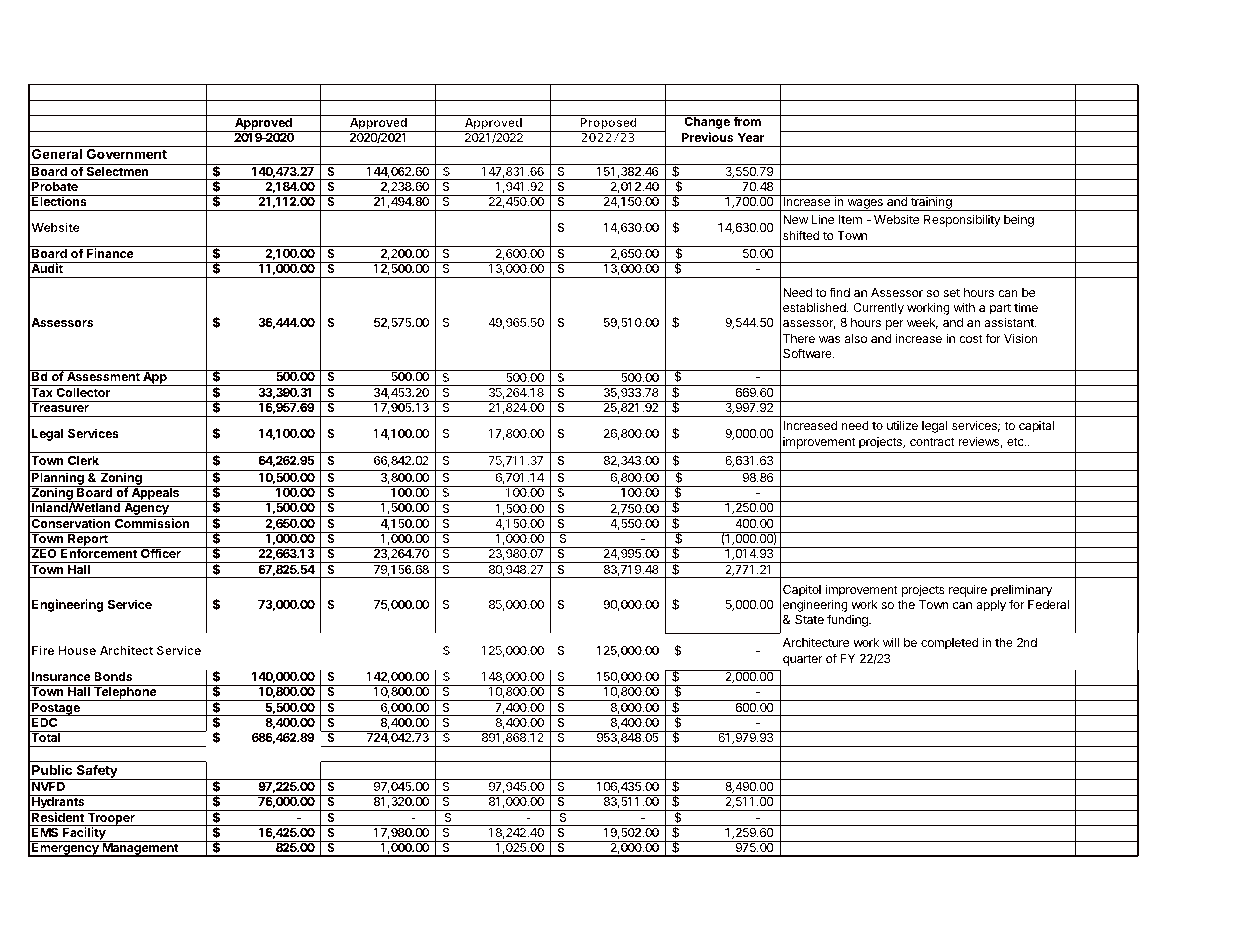 This screenshot has width=1233, height=952. I want to click on Report, so click(88, 540).
